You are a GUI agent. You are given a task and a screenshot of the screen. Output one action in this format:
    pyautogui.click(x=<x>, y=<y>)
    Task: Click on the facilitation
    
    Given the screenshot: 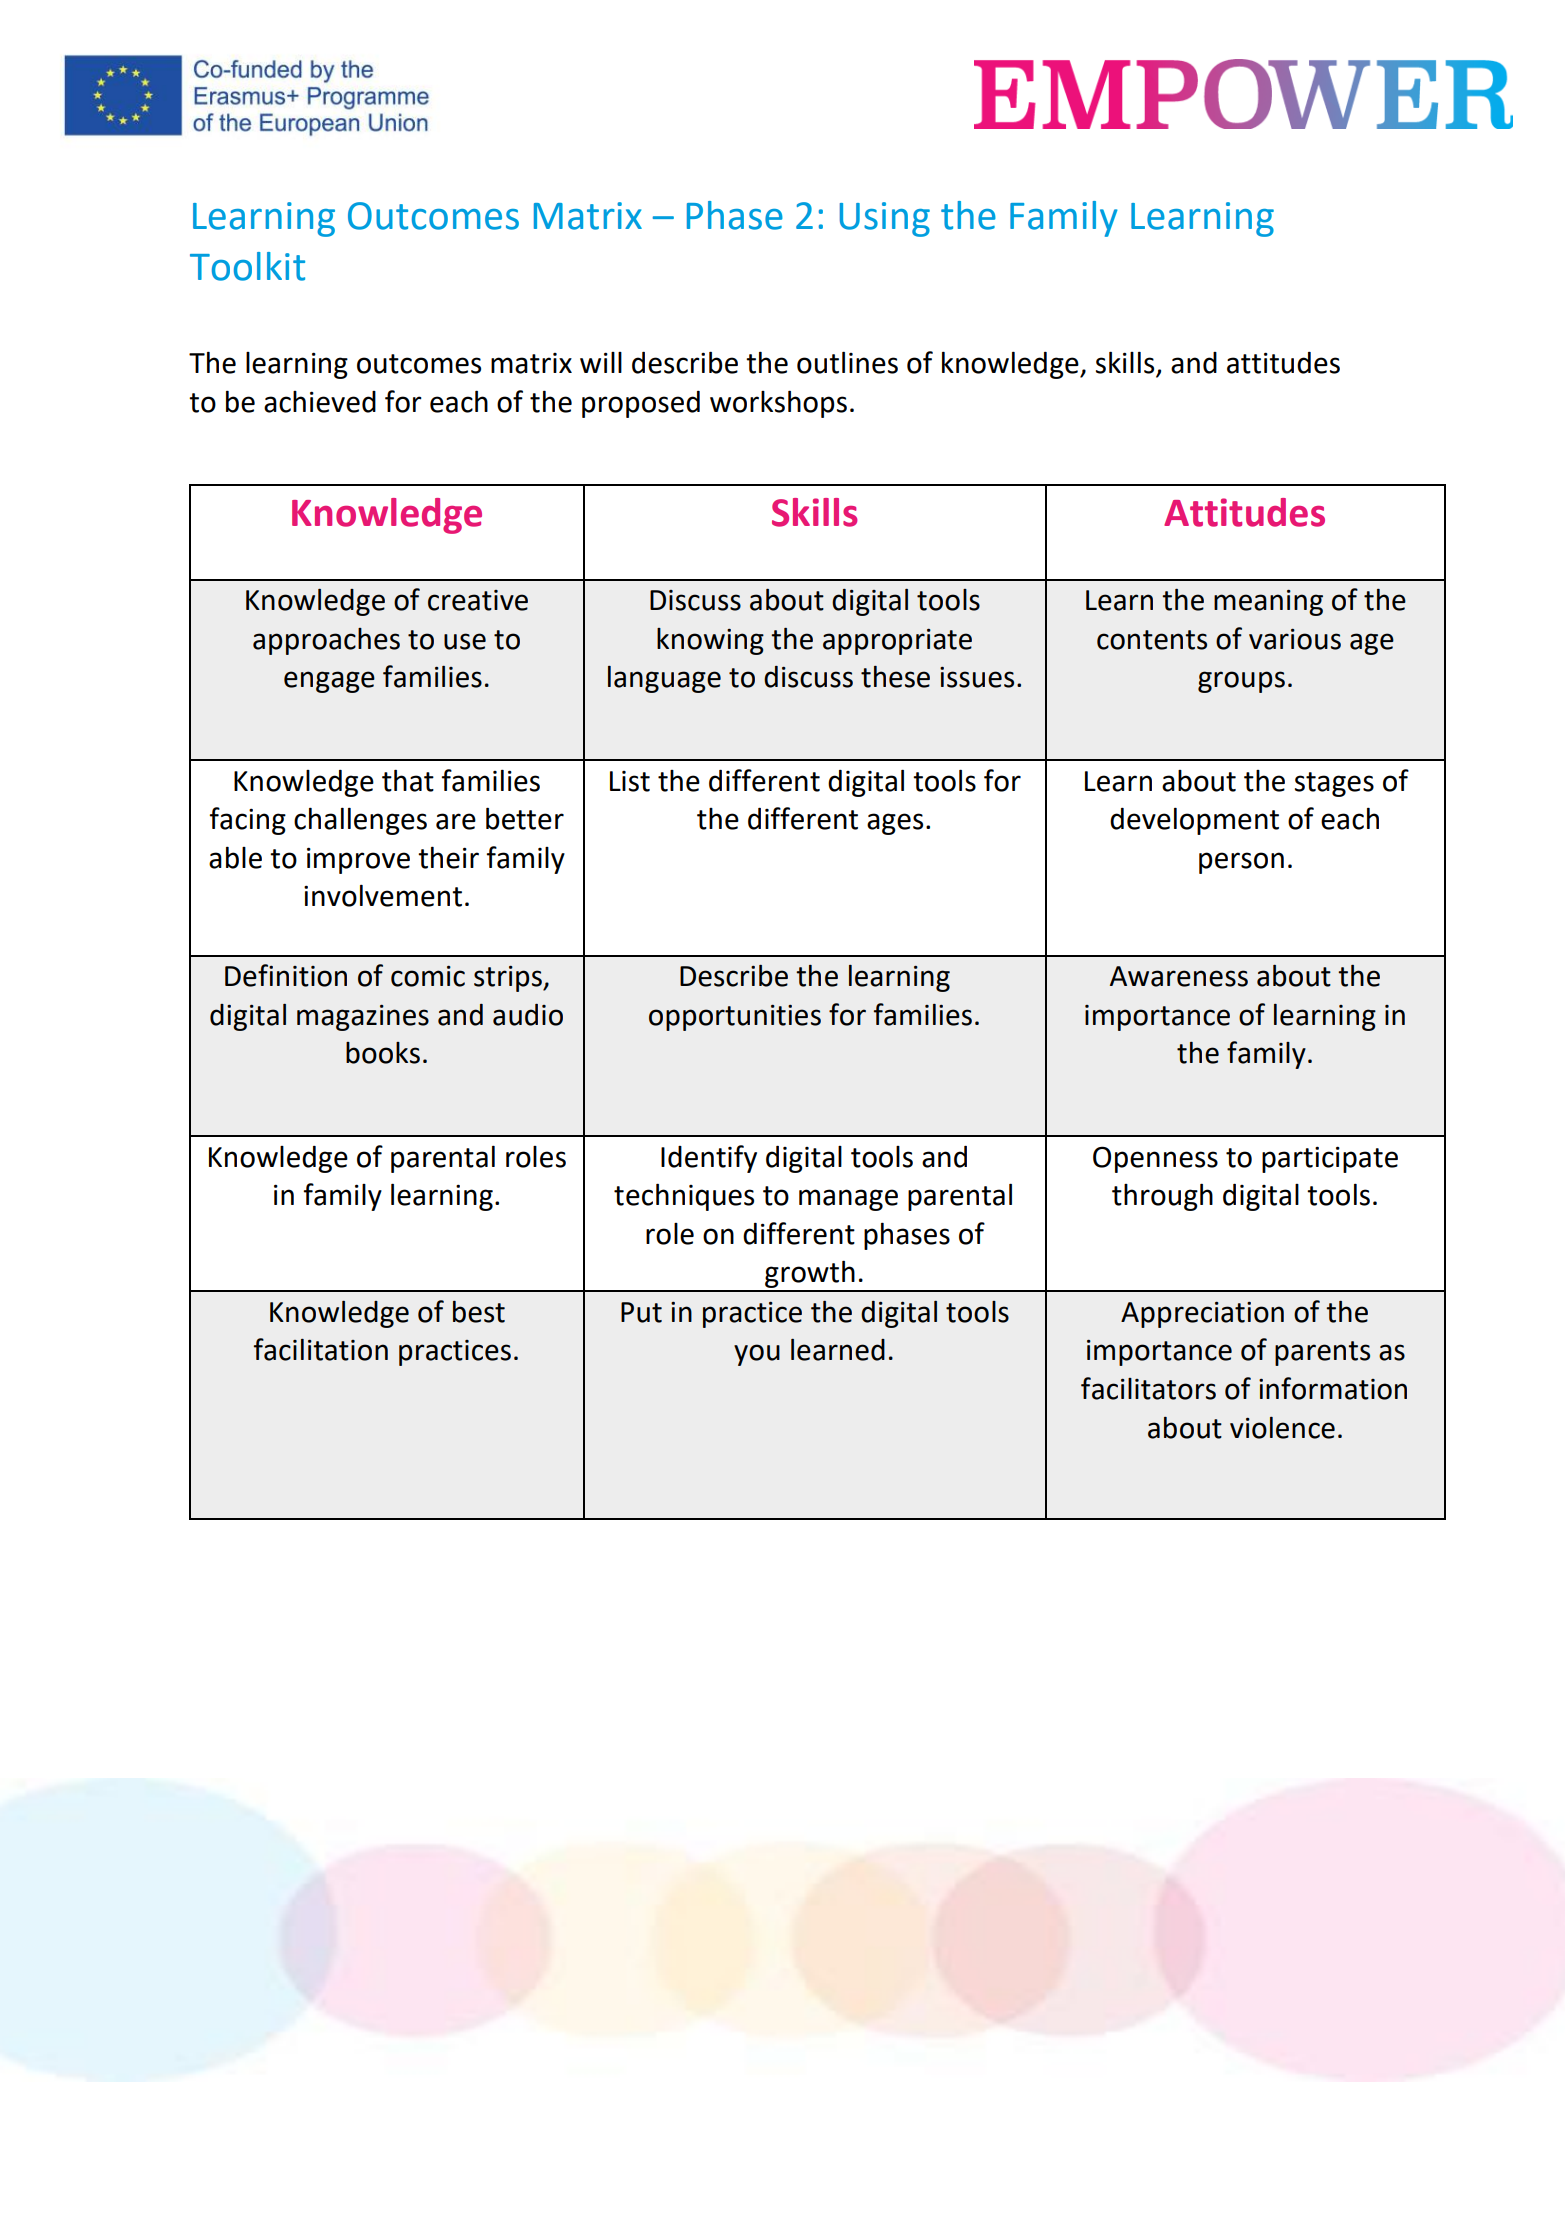 What is the action you would take?
    pyautogui.click(x=321, y=1349)
